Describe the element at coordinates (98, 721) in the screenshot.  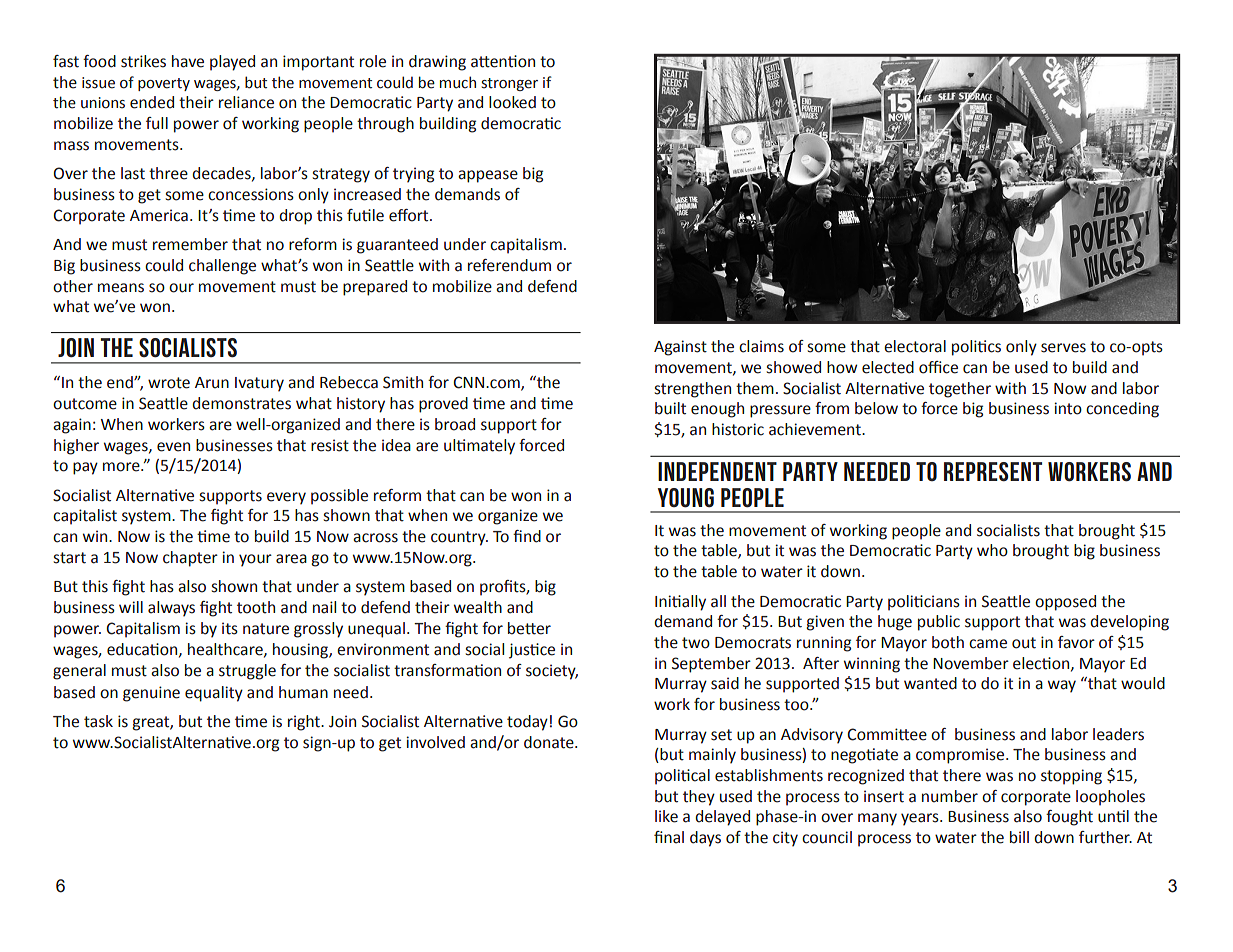
I see `task` at that location.
